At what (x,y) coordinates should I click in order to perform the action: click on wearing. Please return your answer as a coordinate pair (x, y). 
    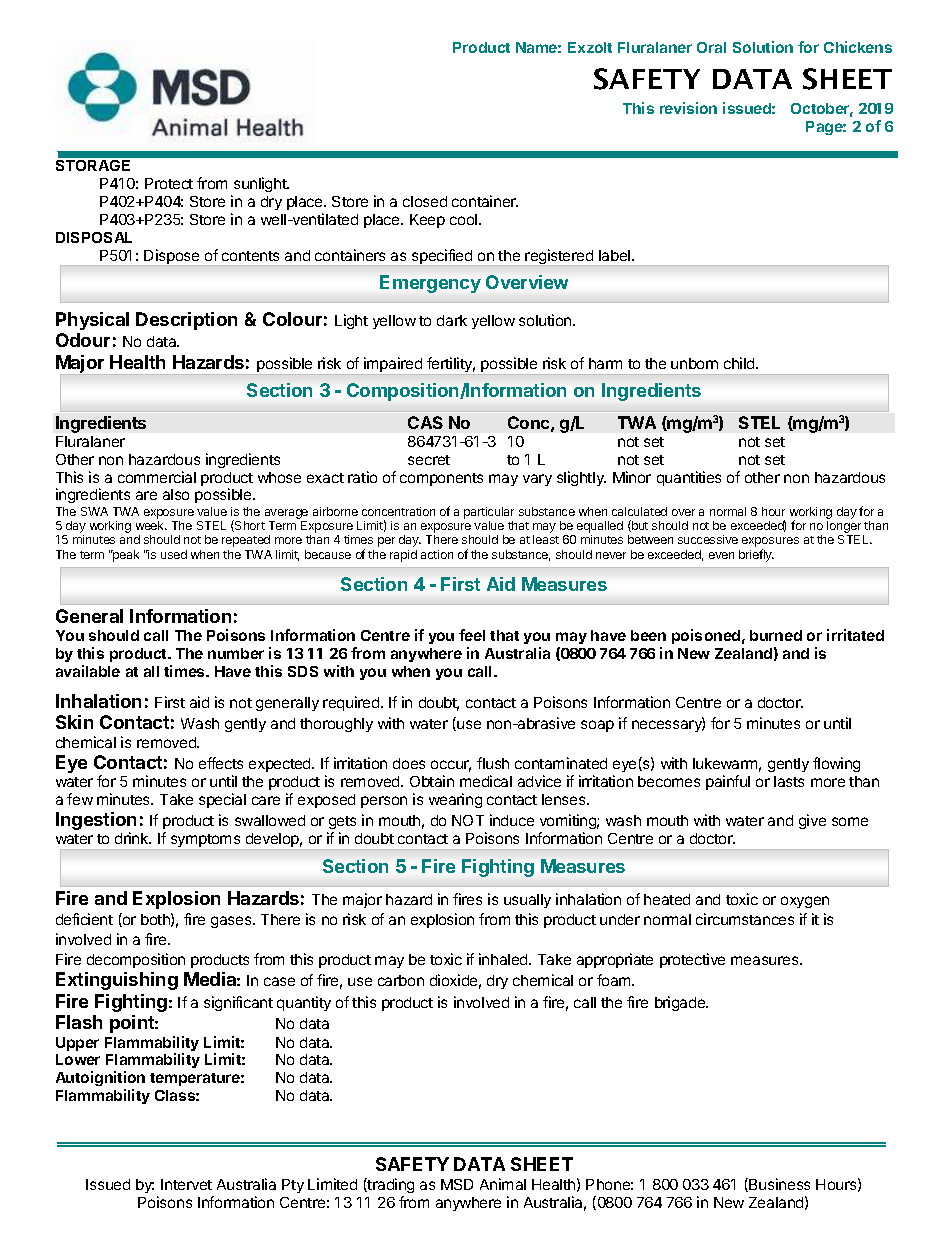
    Looking at the image, I should click on (455, 800).
